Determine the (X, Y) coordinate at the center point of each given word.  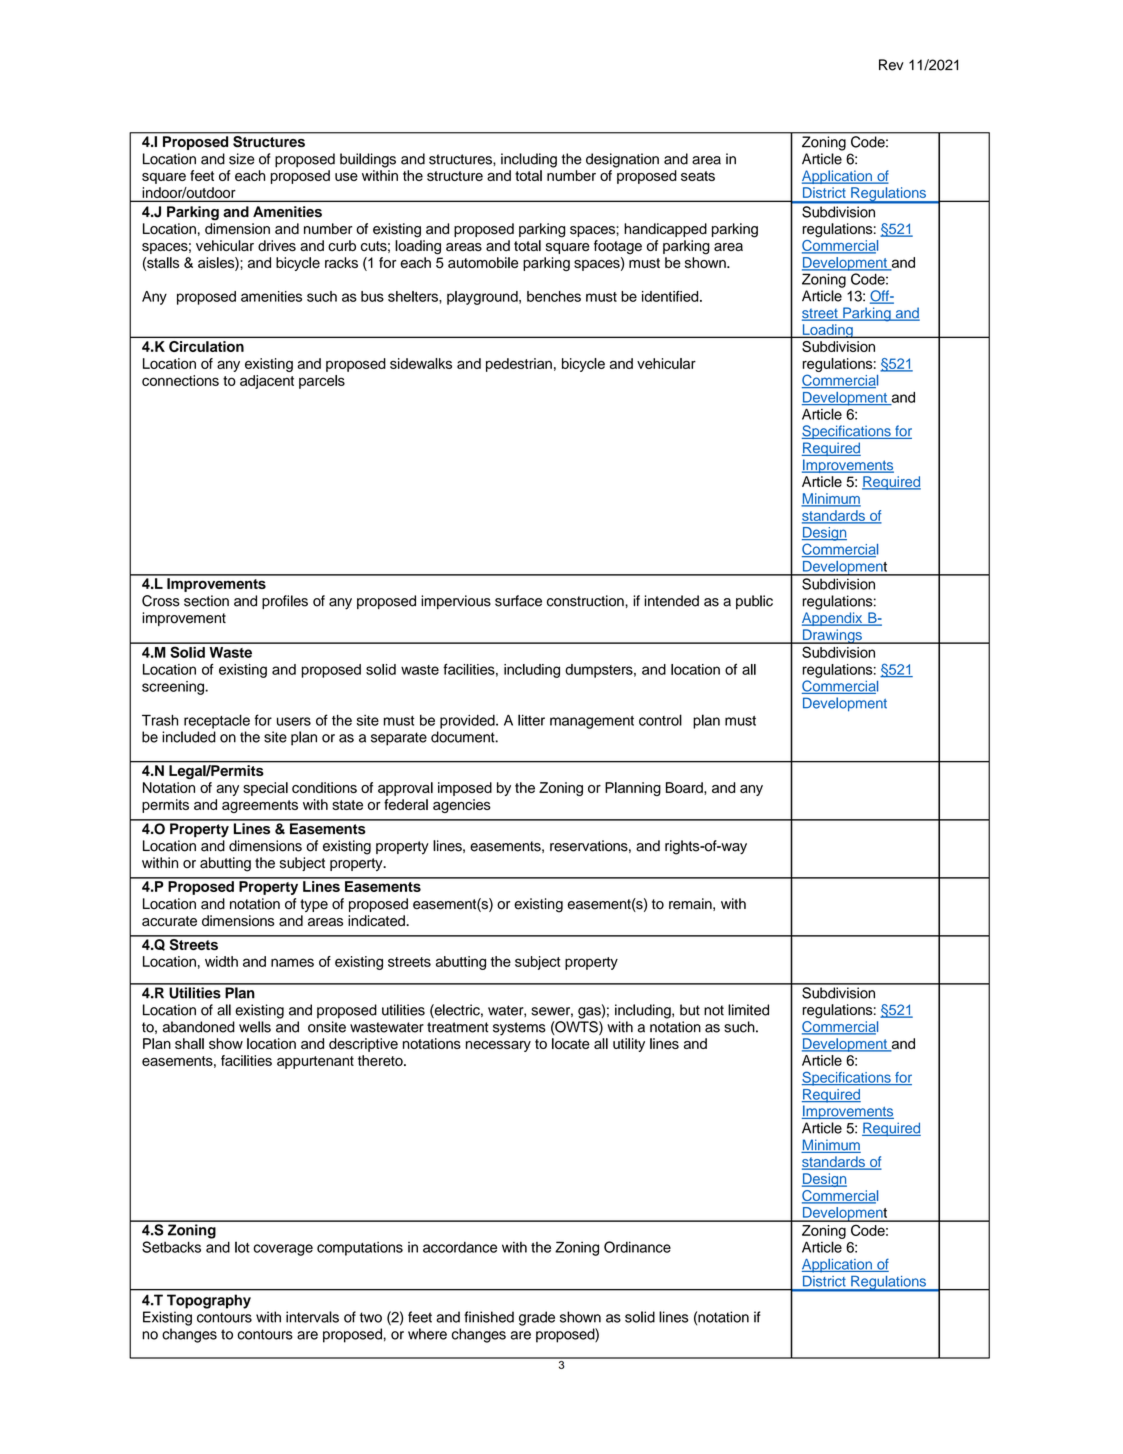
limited (748, 1010)
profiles (285, 602)
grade (537, 1318)
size (242, 159)
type (314, 905)
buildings (368, 160)
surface (518, 601)
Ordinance (637, 1247)
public (754, 602)
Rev (891, 65)
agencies (462, 806)
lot (242, 1247)
